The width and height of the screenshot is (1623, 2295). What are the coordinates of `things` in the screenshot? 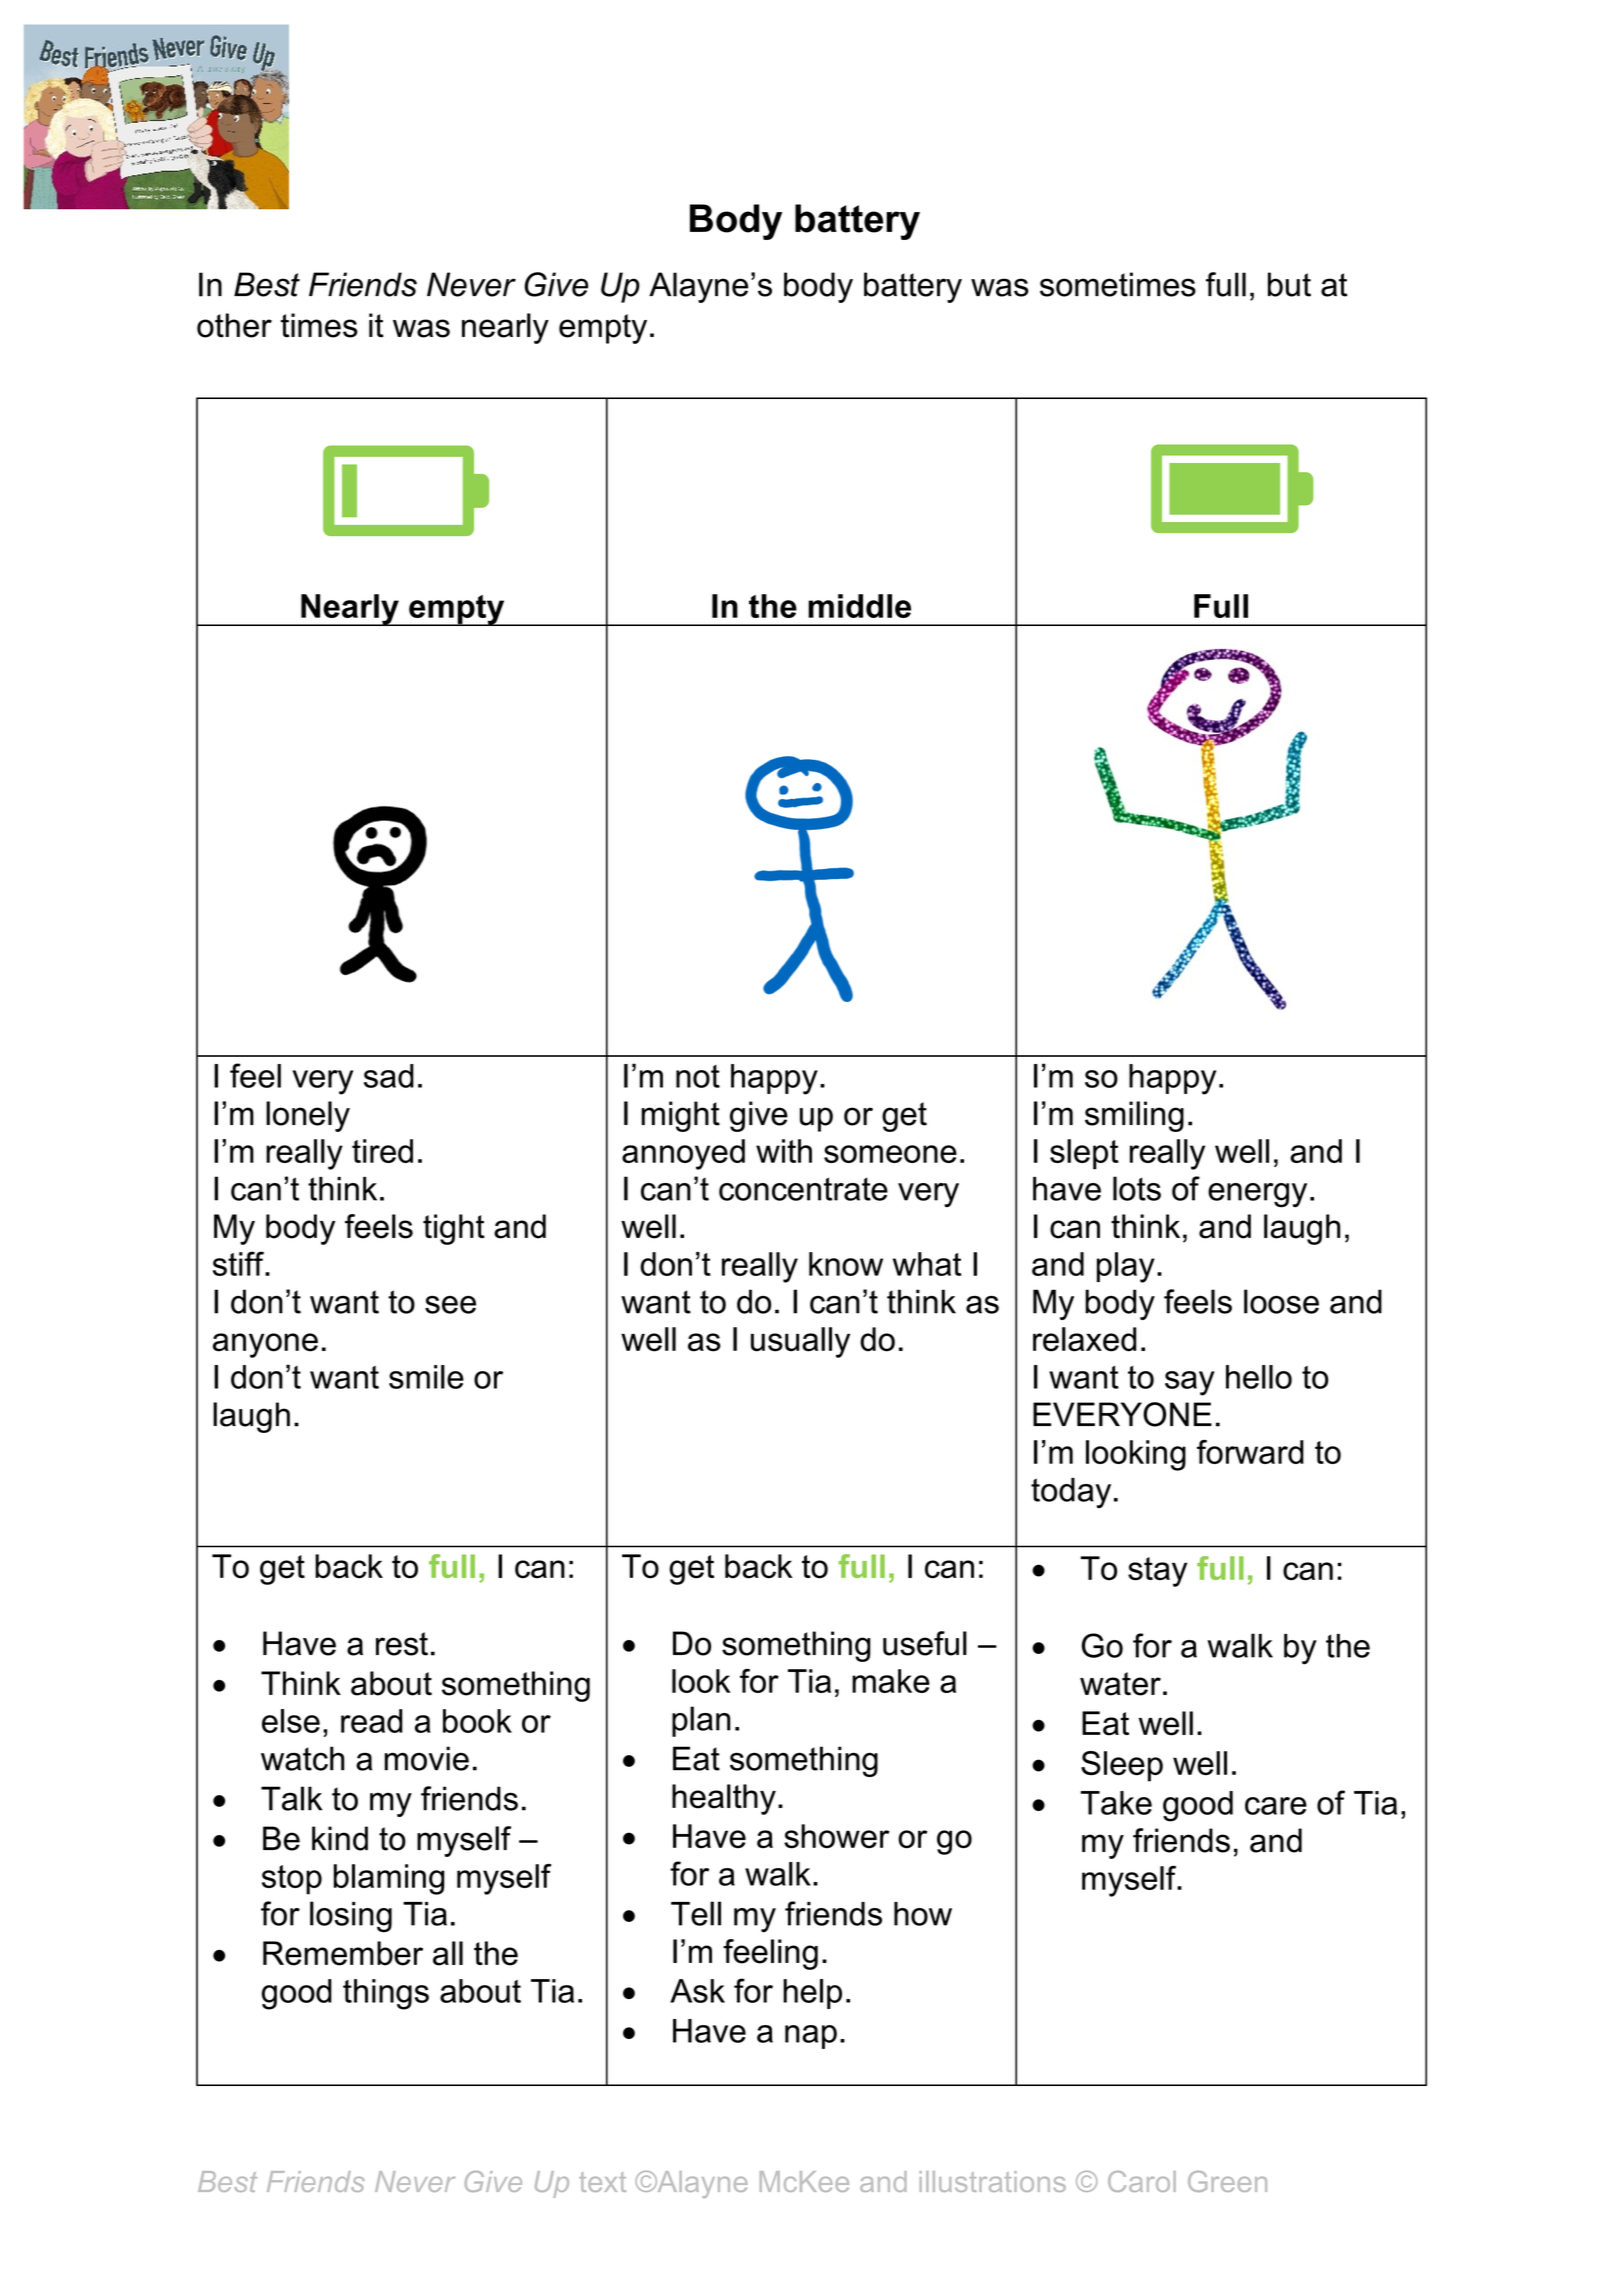 It's located at (386, 1994).
